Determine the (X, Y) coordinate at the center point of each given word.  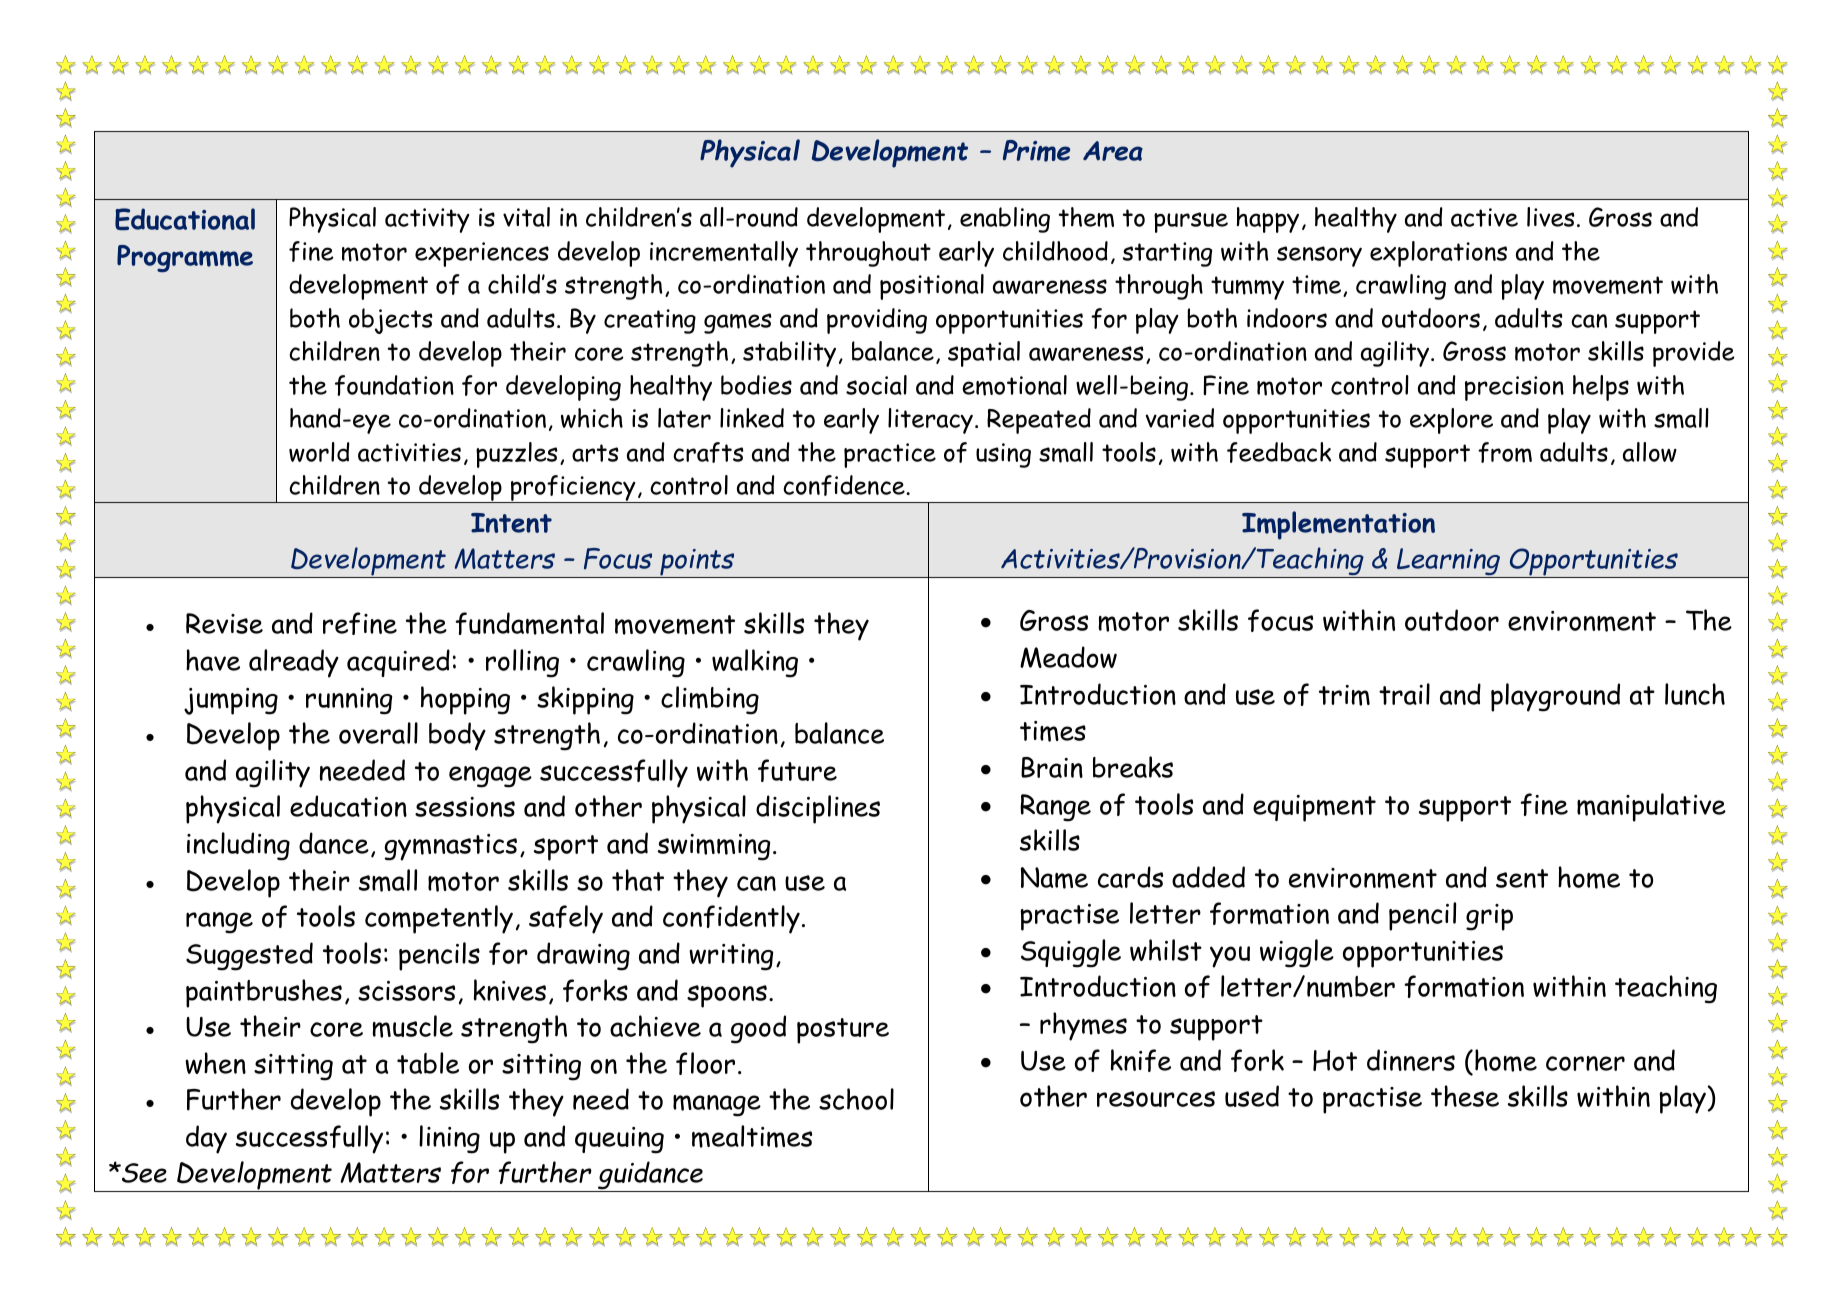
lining (449, 1139)
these (1465, 1096)
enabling (1005, 220)
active (1484, 217)
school (856, 1099)
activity (427, 220)
